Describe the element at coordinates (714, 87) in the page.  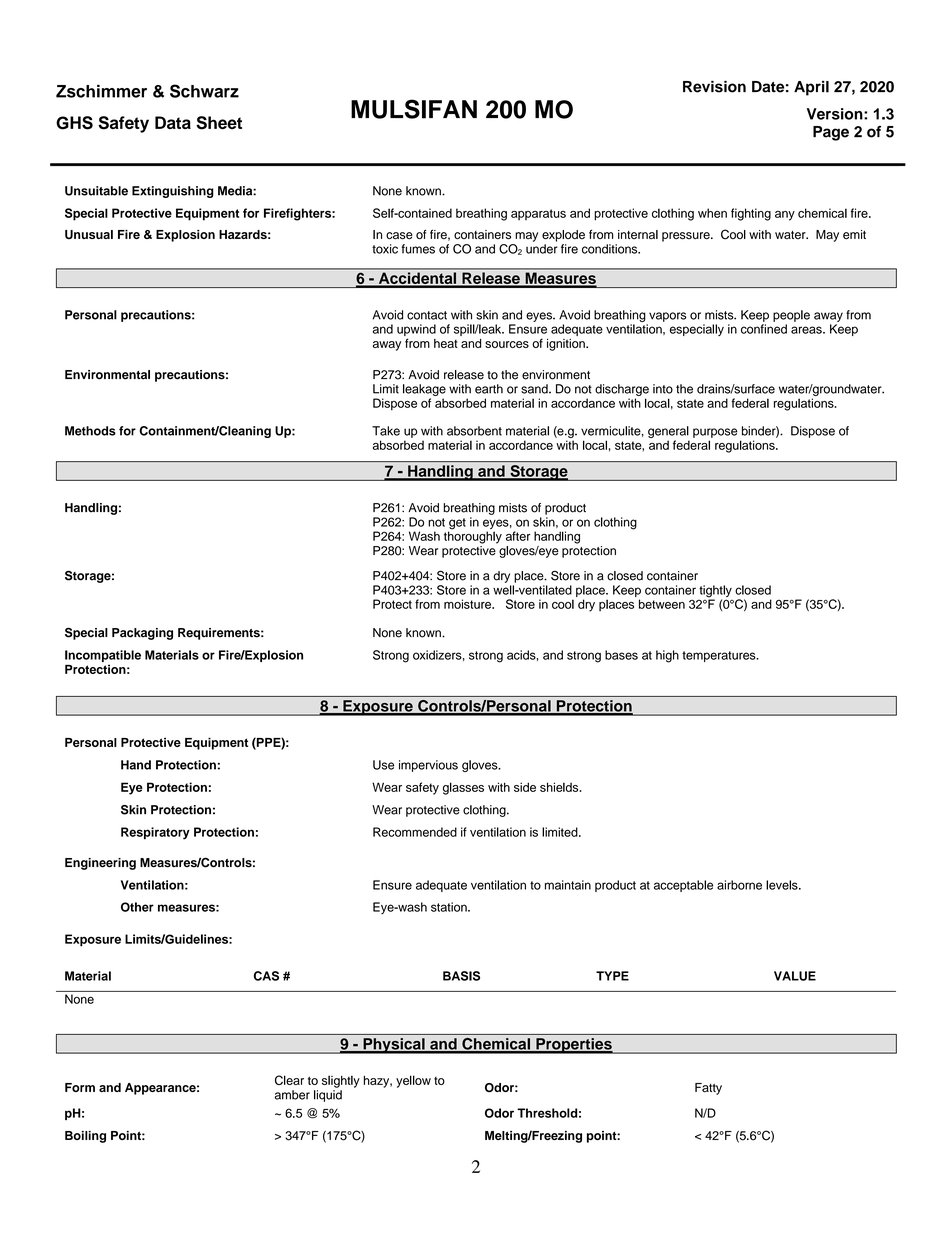
I see `Revision` at that location.
